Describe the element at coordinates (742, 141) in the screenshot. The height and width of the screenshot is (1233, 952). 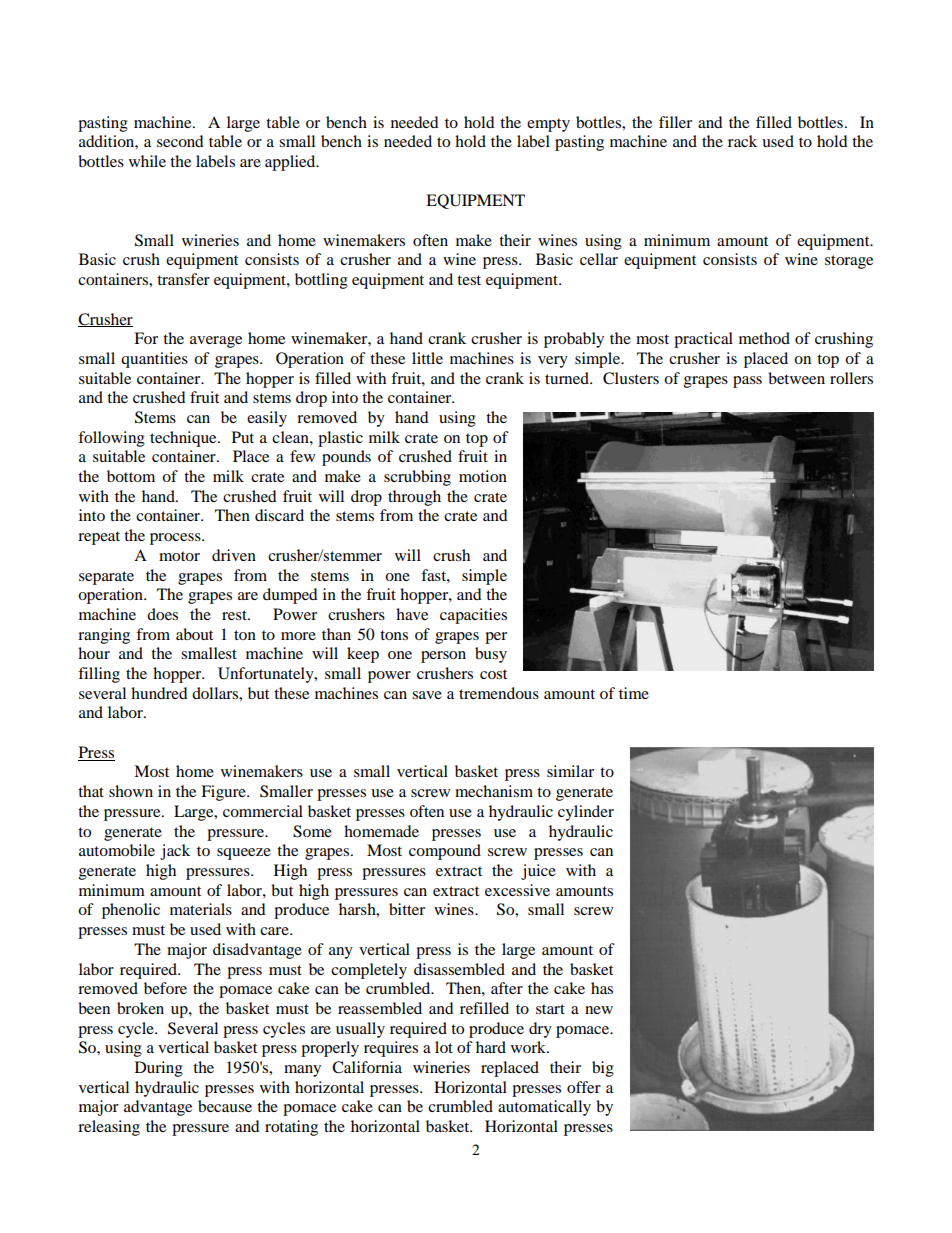
I see `rack` at that location.
